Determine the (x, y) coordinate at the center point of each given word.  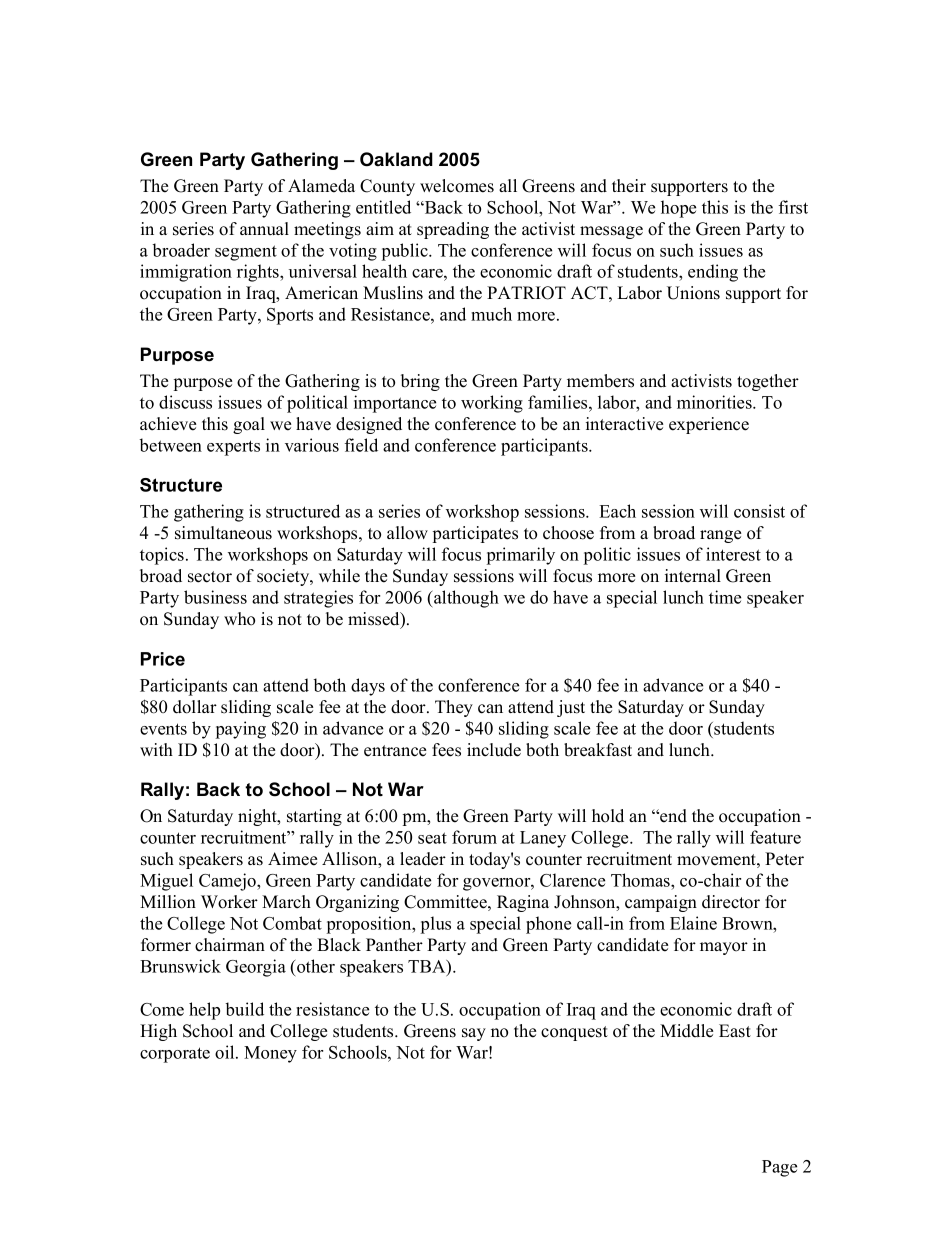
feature (775, 837)
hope (678, 209)
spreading (453, 230)
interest (733, 554)
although (465, 599)
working (492, 404)
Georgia (256, 968)
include (494, 750)
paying (241, 730)
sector (210, 577)
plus (436, 925)
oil (226, 1052)
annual (264, 228)
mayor (724, 948)
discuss (185, 402)
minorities (715, 402)
